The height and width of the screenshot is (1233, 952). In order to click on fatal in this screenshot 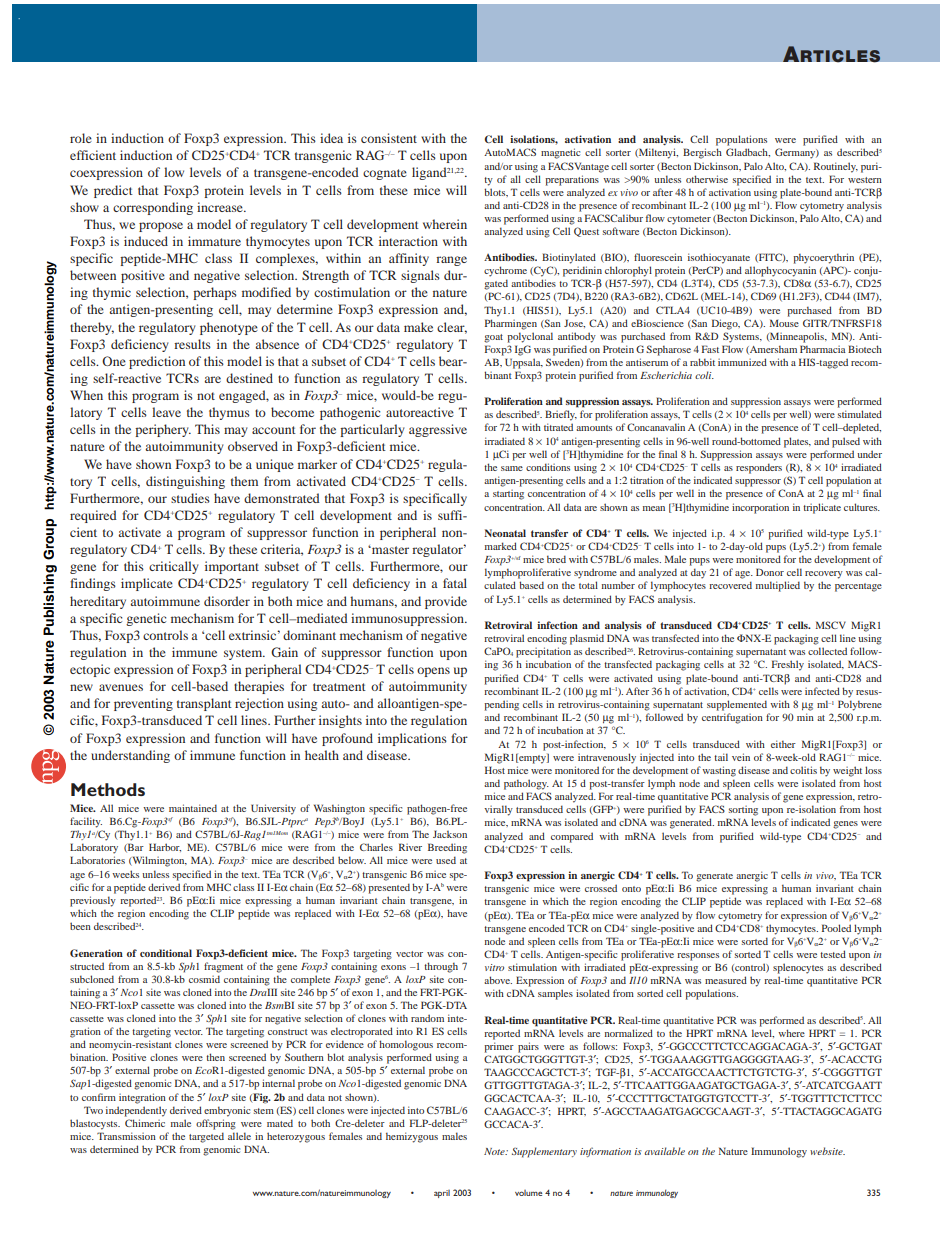, I will do `click(455, 583)`.
